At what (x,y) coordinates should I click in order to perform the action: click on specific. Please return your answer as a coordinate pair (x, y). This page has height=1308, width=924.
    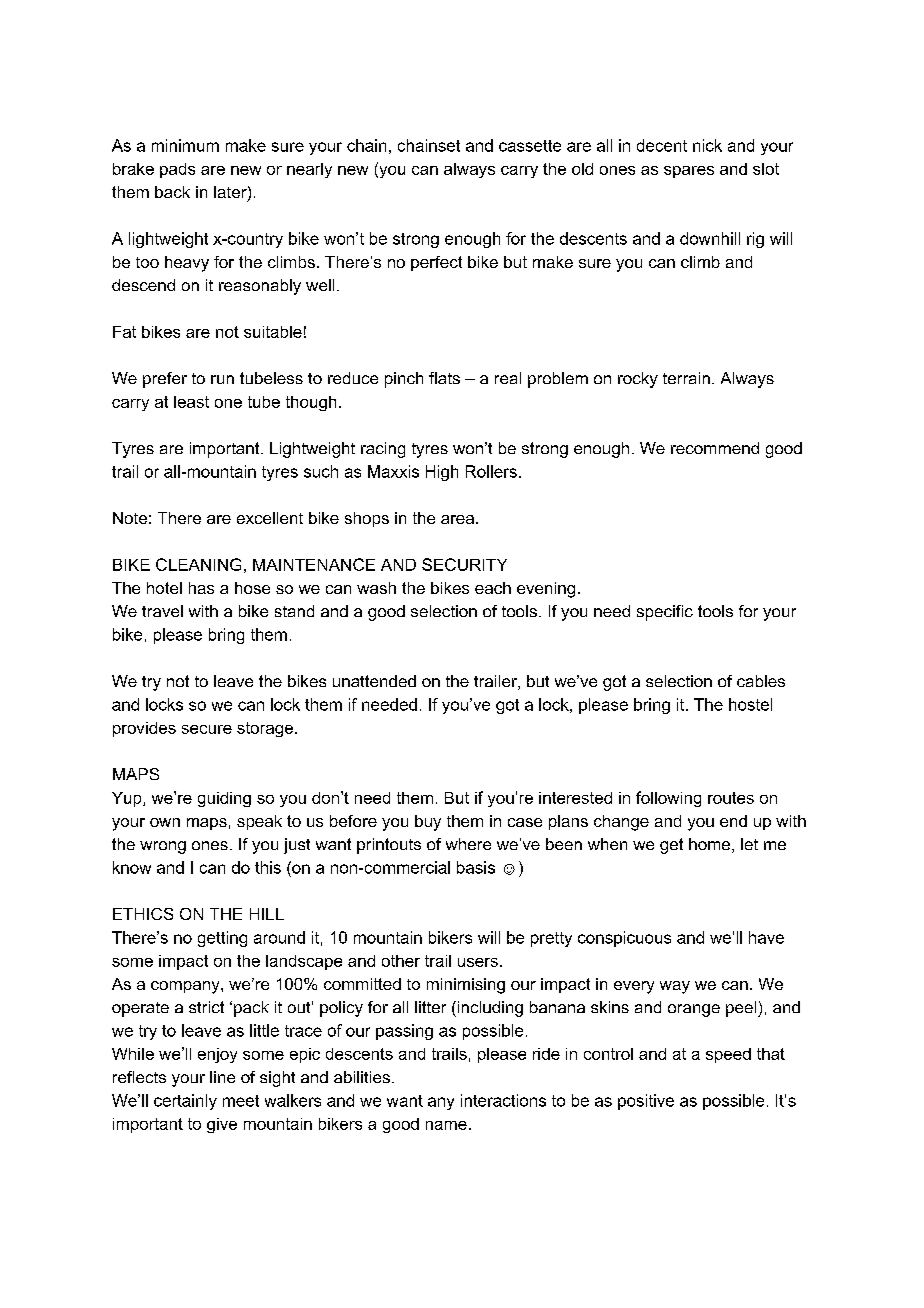
    Looking at the image, I should click on (665, 613).
